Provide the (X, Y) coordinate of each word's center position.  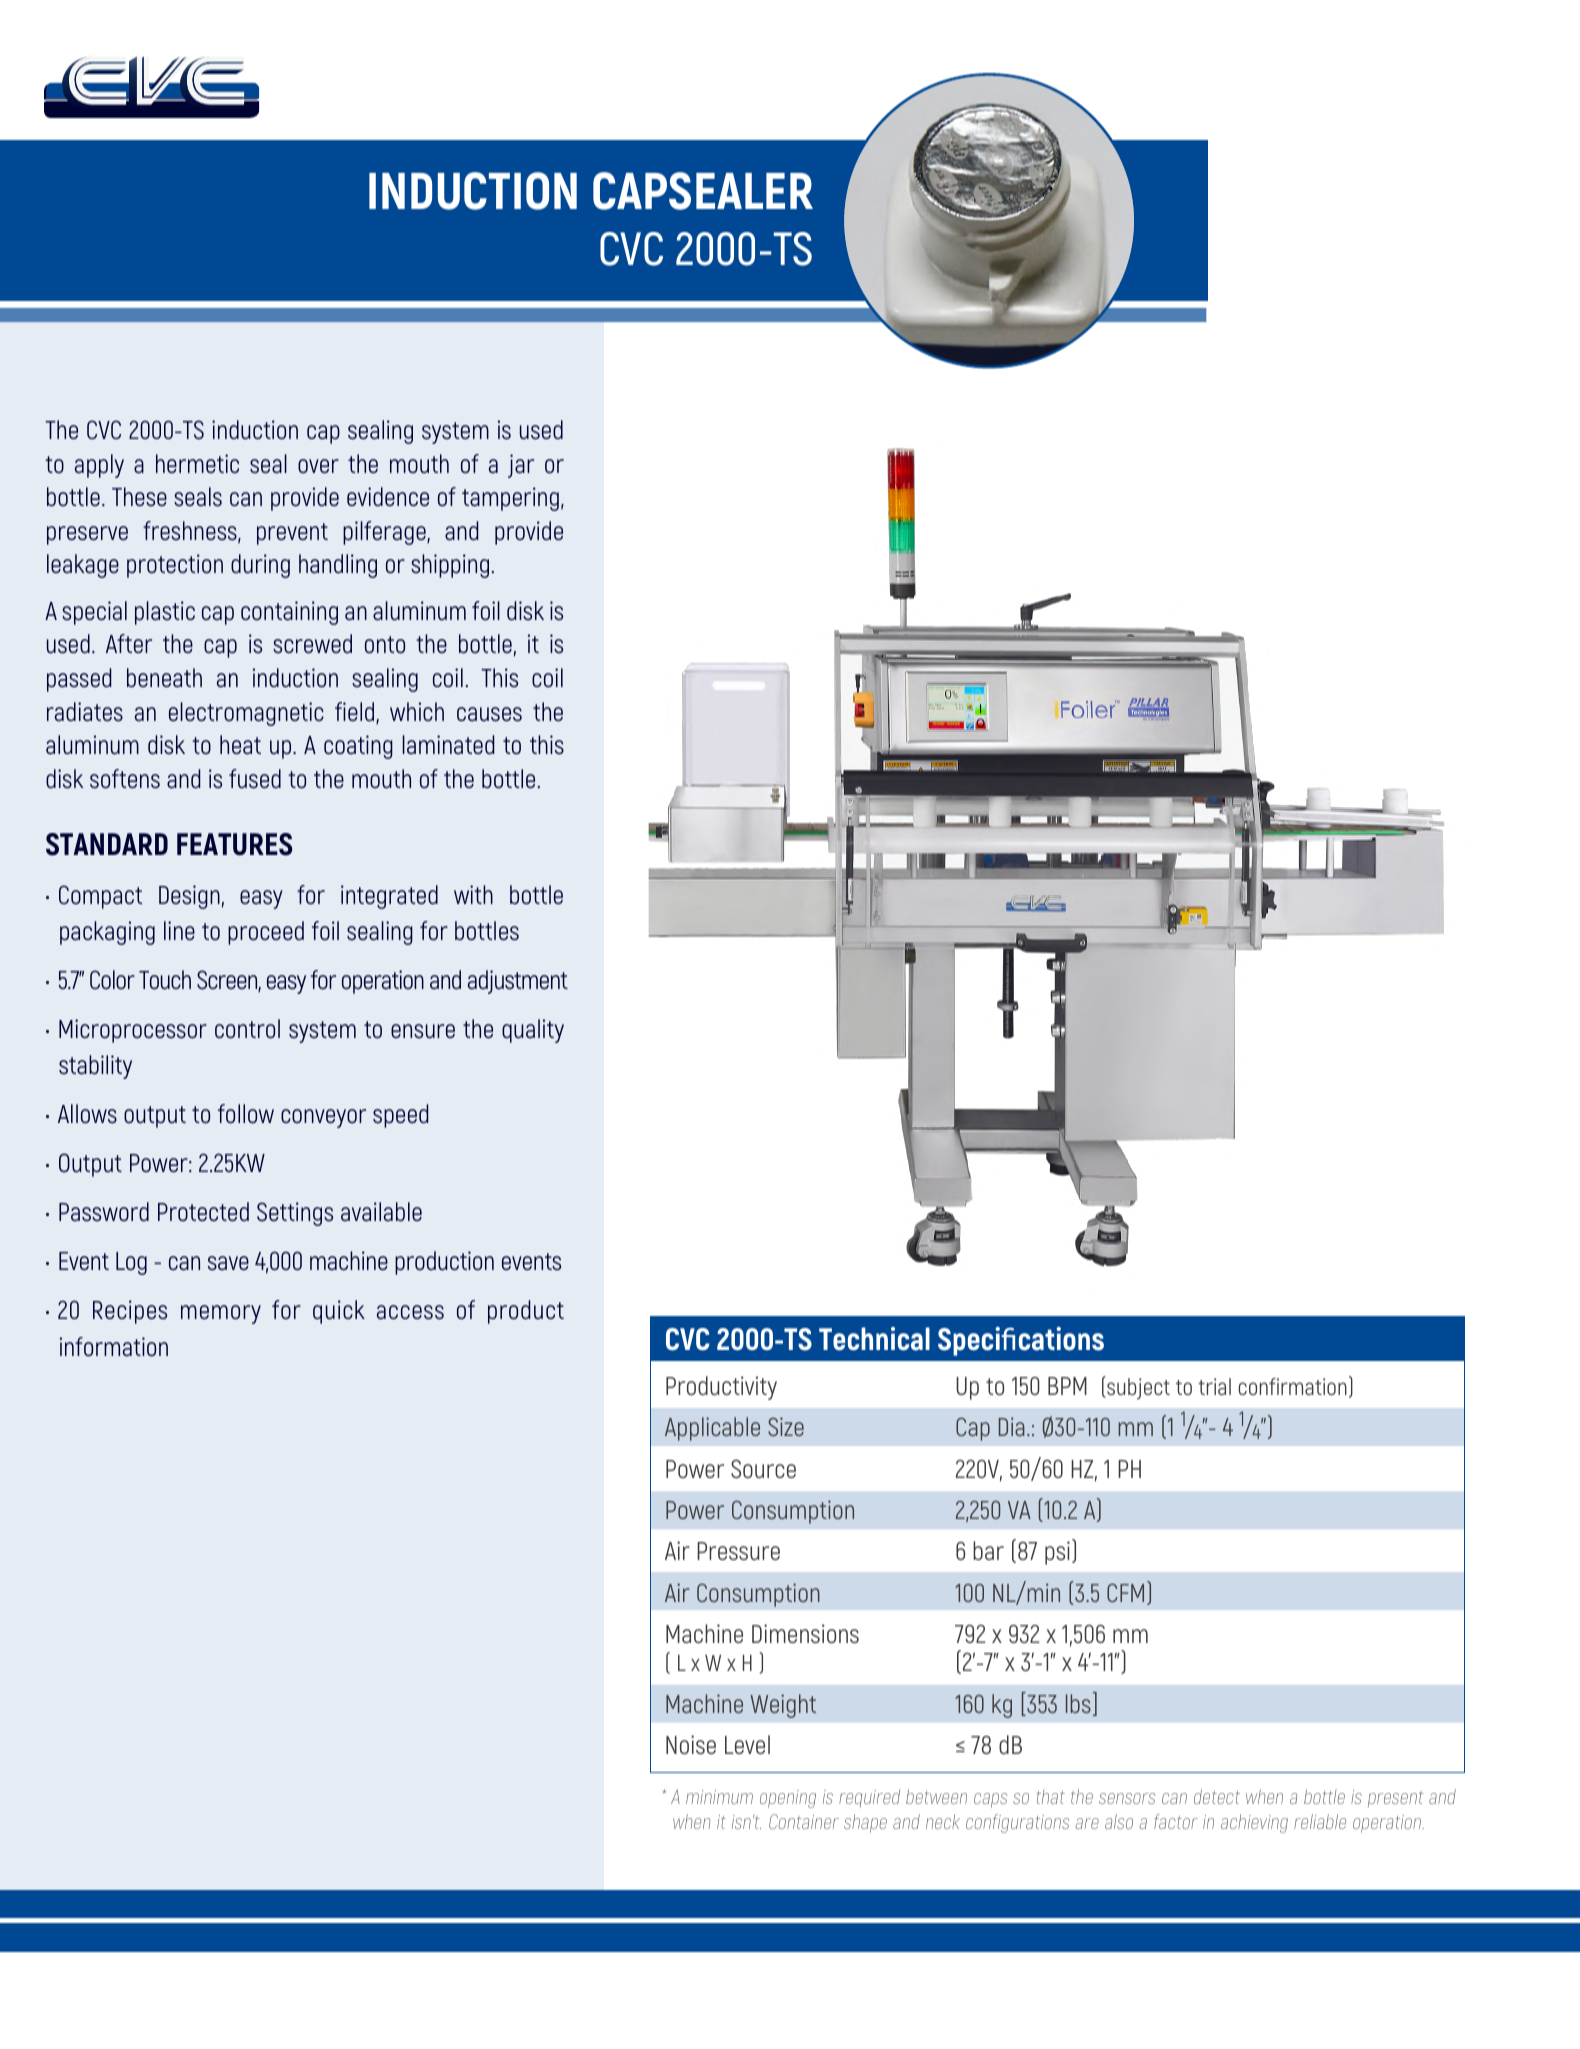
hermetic (197, 463)
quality (533, 1031)
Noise (691, 1745)
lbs (1078, 1703)
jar (521, 466)
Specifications (1021, 1341)
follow (246, 1114)
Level (747, 1744)
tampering (510, 499)
